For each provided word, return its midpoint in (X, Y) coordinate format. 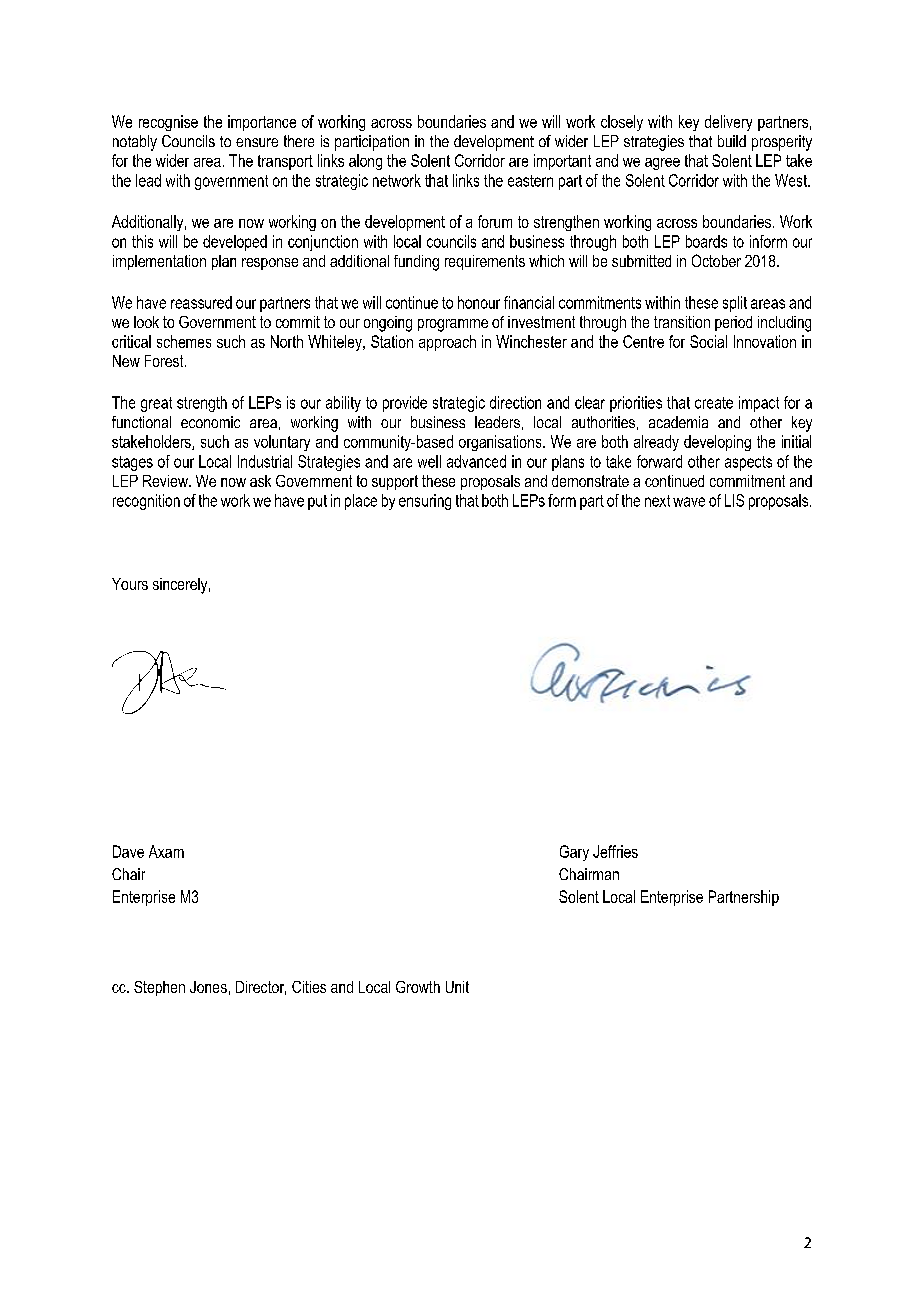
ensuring (425, 502)
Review (166, 481)
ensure (257, 142)
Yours (130, 584)
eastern (530, 181)
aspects (748, 463)
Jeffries (615, 851)
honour (479, 302)
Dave (128, 851)
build (732, 141)
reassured (201, 302)
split (735, 304)
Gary (574, 853)
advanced (476, 461)
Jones (208, 987)
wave (689, 502)
